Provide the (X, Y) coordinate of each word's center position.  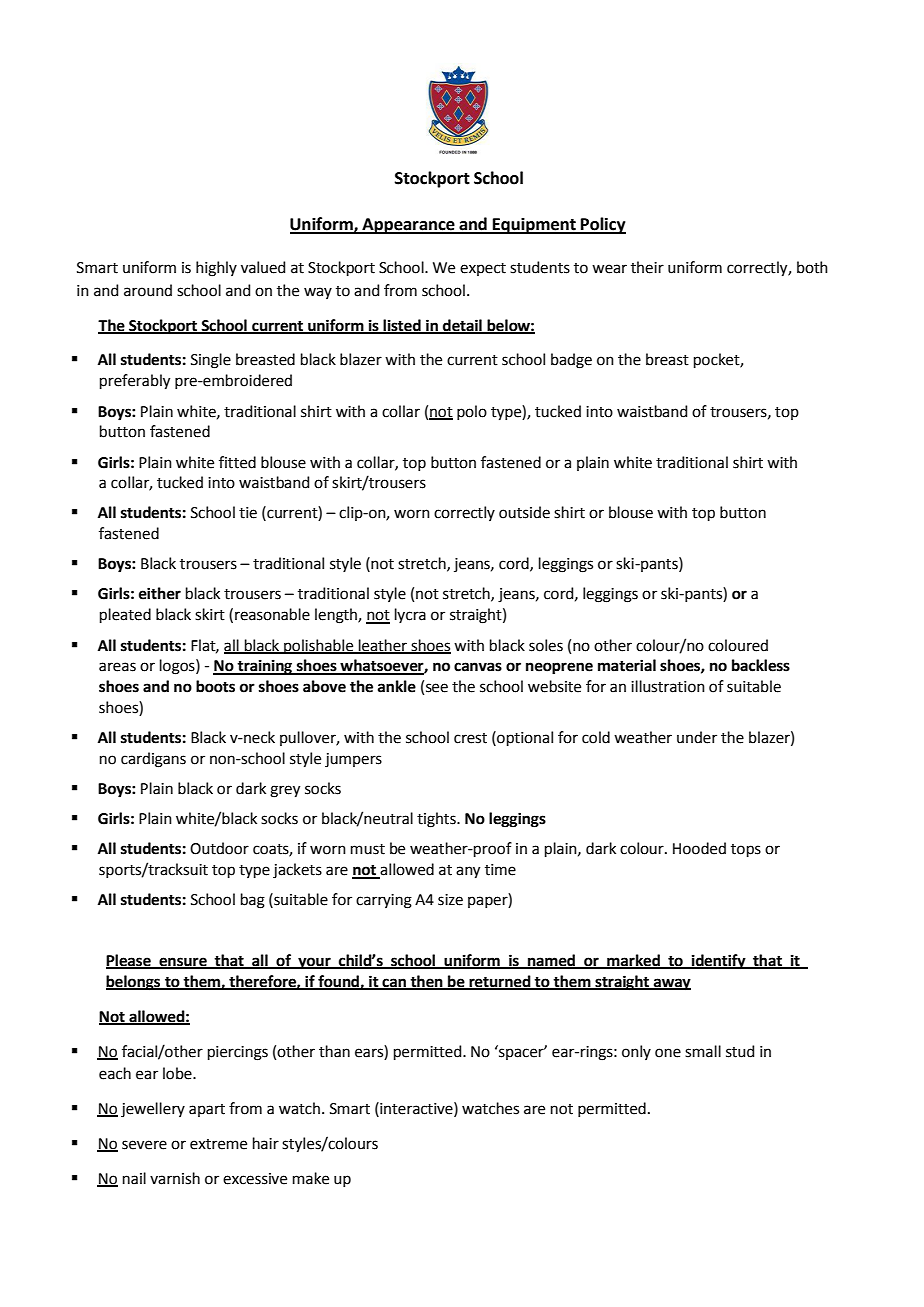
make (311, 1178)
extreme (218, 1144)
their (647, 267)
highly (216, 269)
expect (483, 269)
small (703, 1051)
